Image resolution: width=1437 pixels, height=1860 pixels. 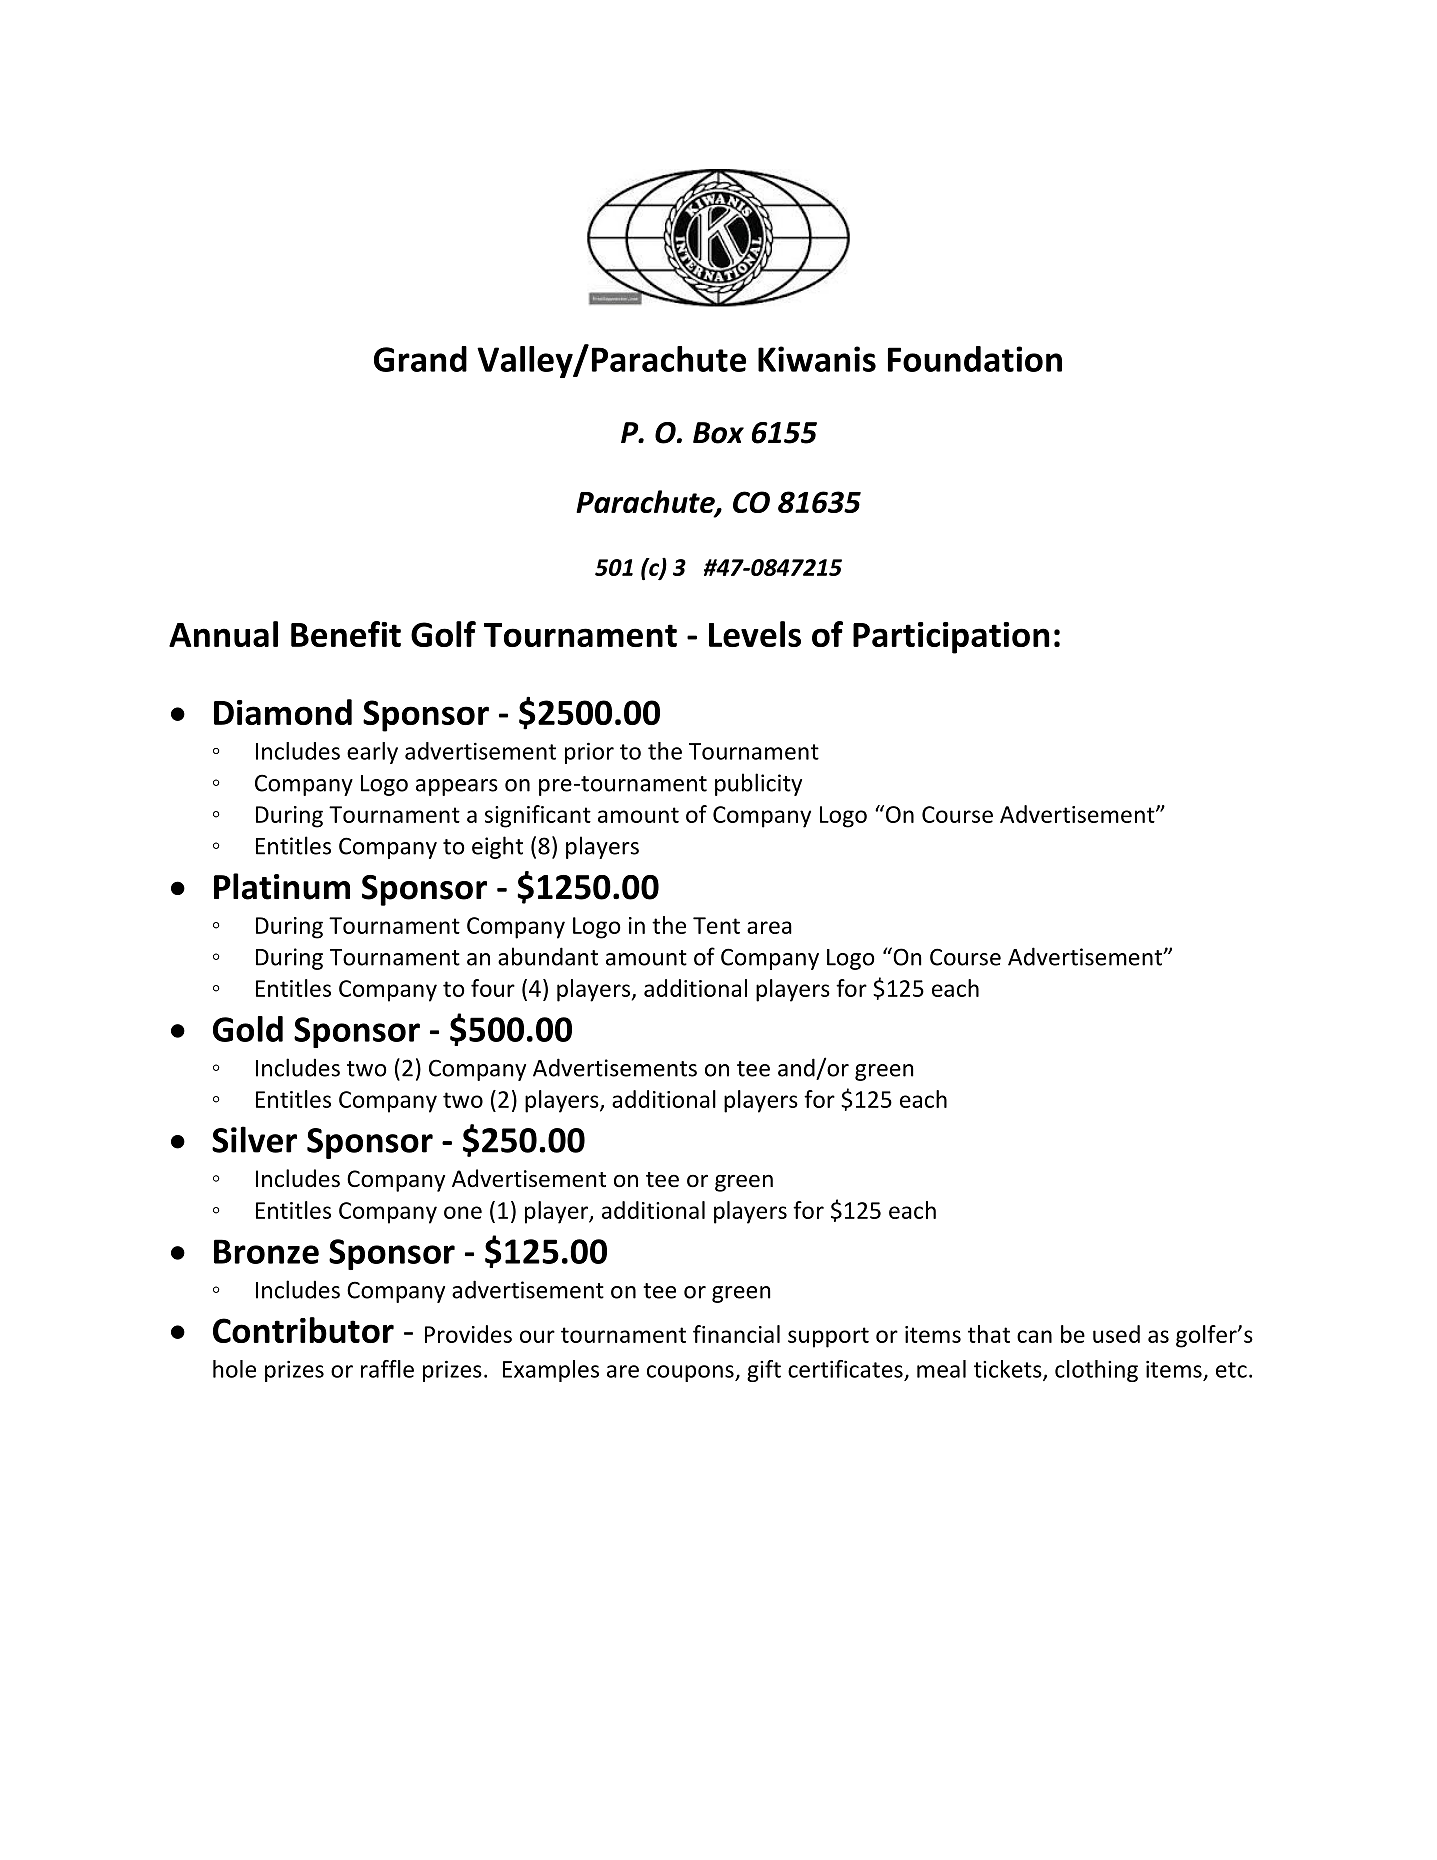 What do you see at coordinates (420, 359) in the screenshot?
I see `Grand` at bounding box center [420, 359].
